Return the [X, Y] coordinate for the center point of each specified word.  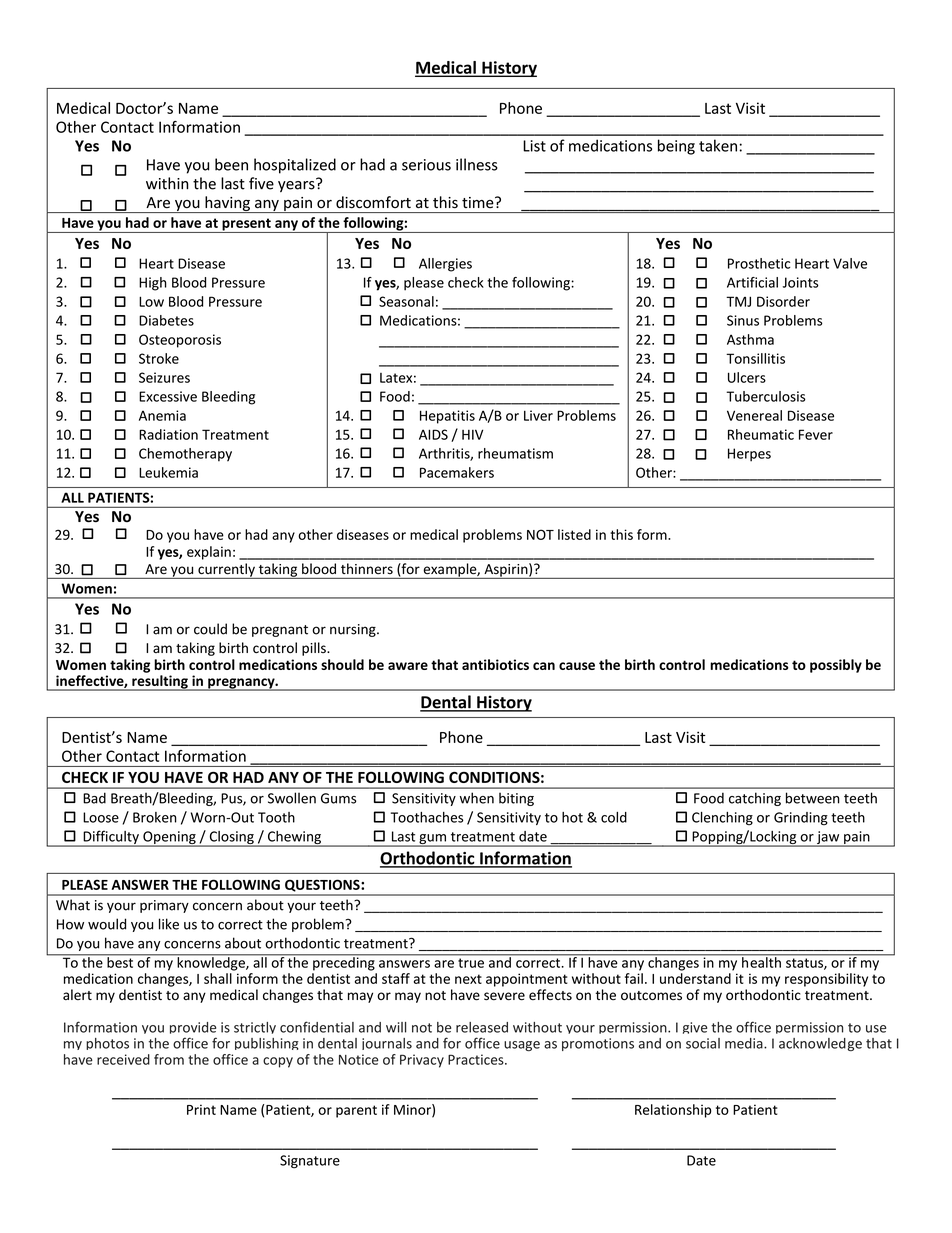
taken [718, 145]
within [167, 183]
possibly [836, 666]
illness [477, 164]
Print [201, 1109]
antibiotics [495, 664]
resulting [160, 683]
